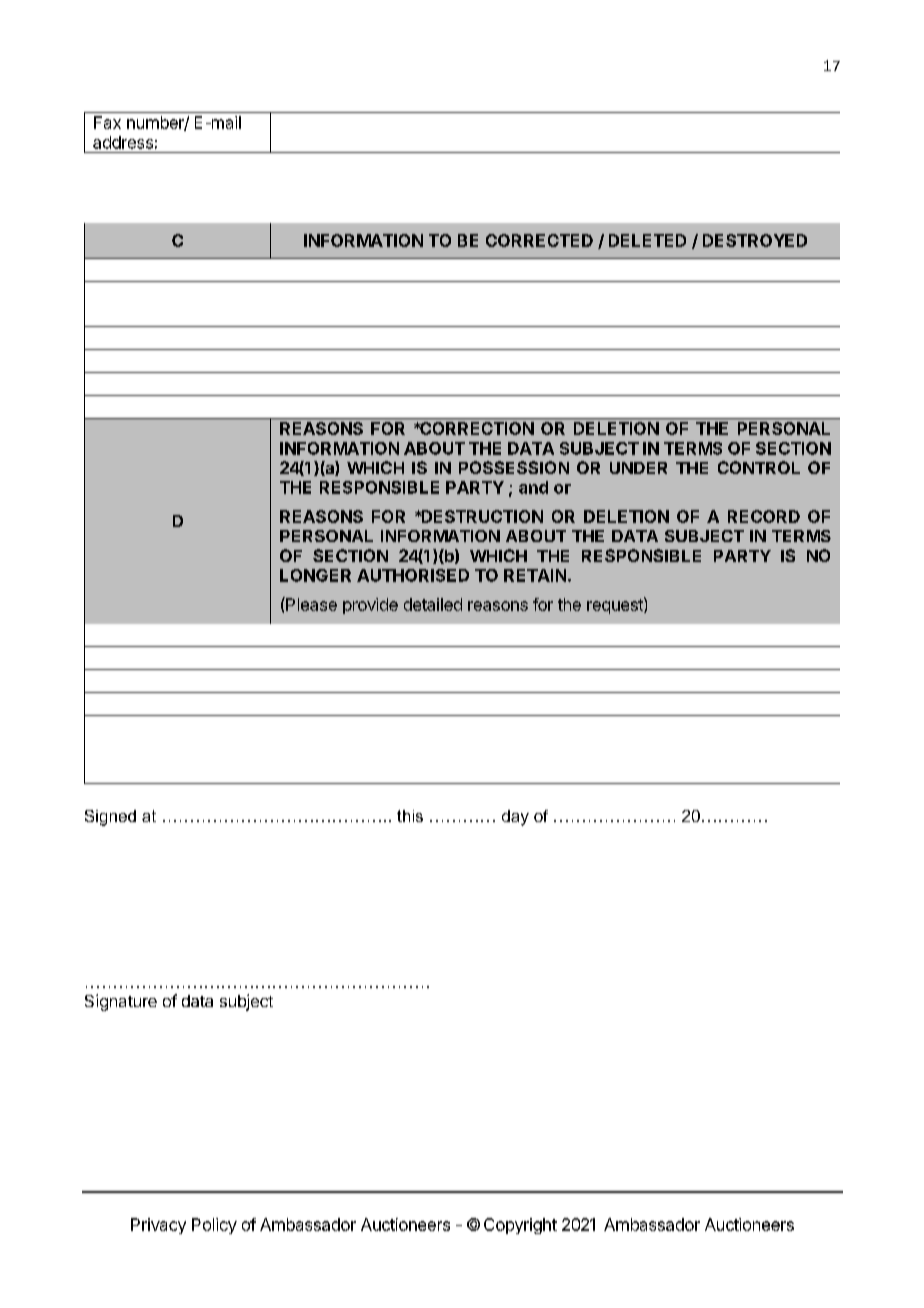  Describe the element at coordinates (121, 1002) in the page. I see `Signature` at that location.
